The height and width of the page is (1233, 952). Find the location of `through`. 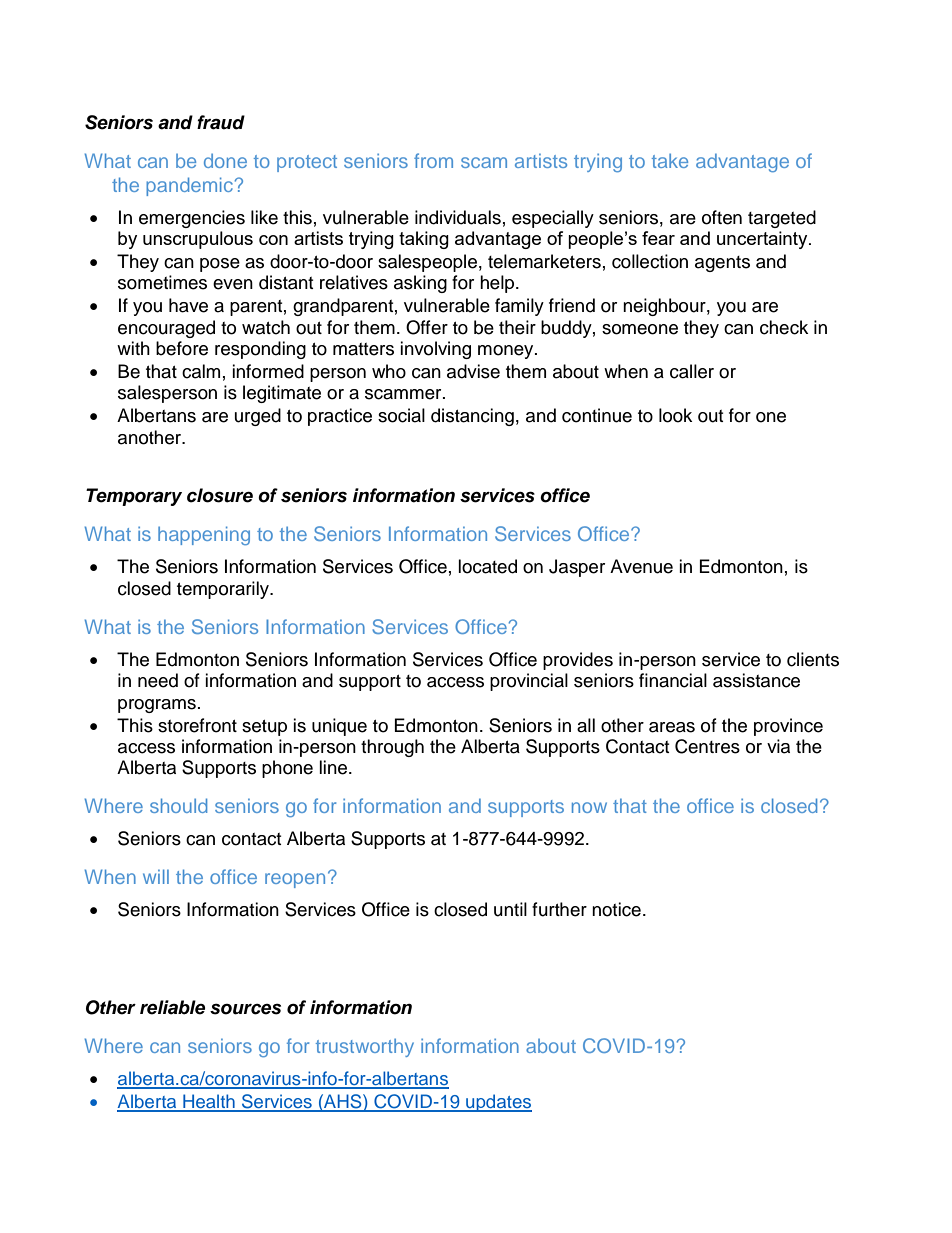

through is located at coordinates (392, 748).
